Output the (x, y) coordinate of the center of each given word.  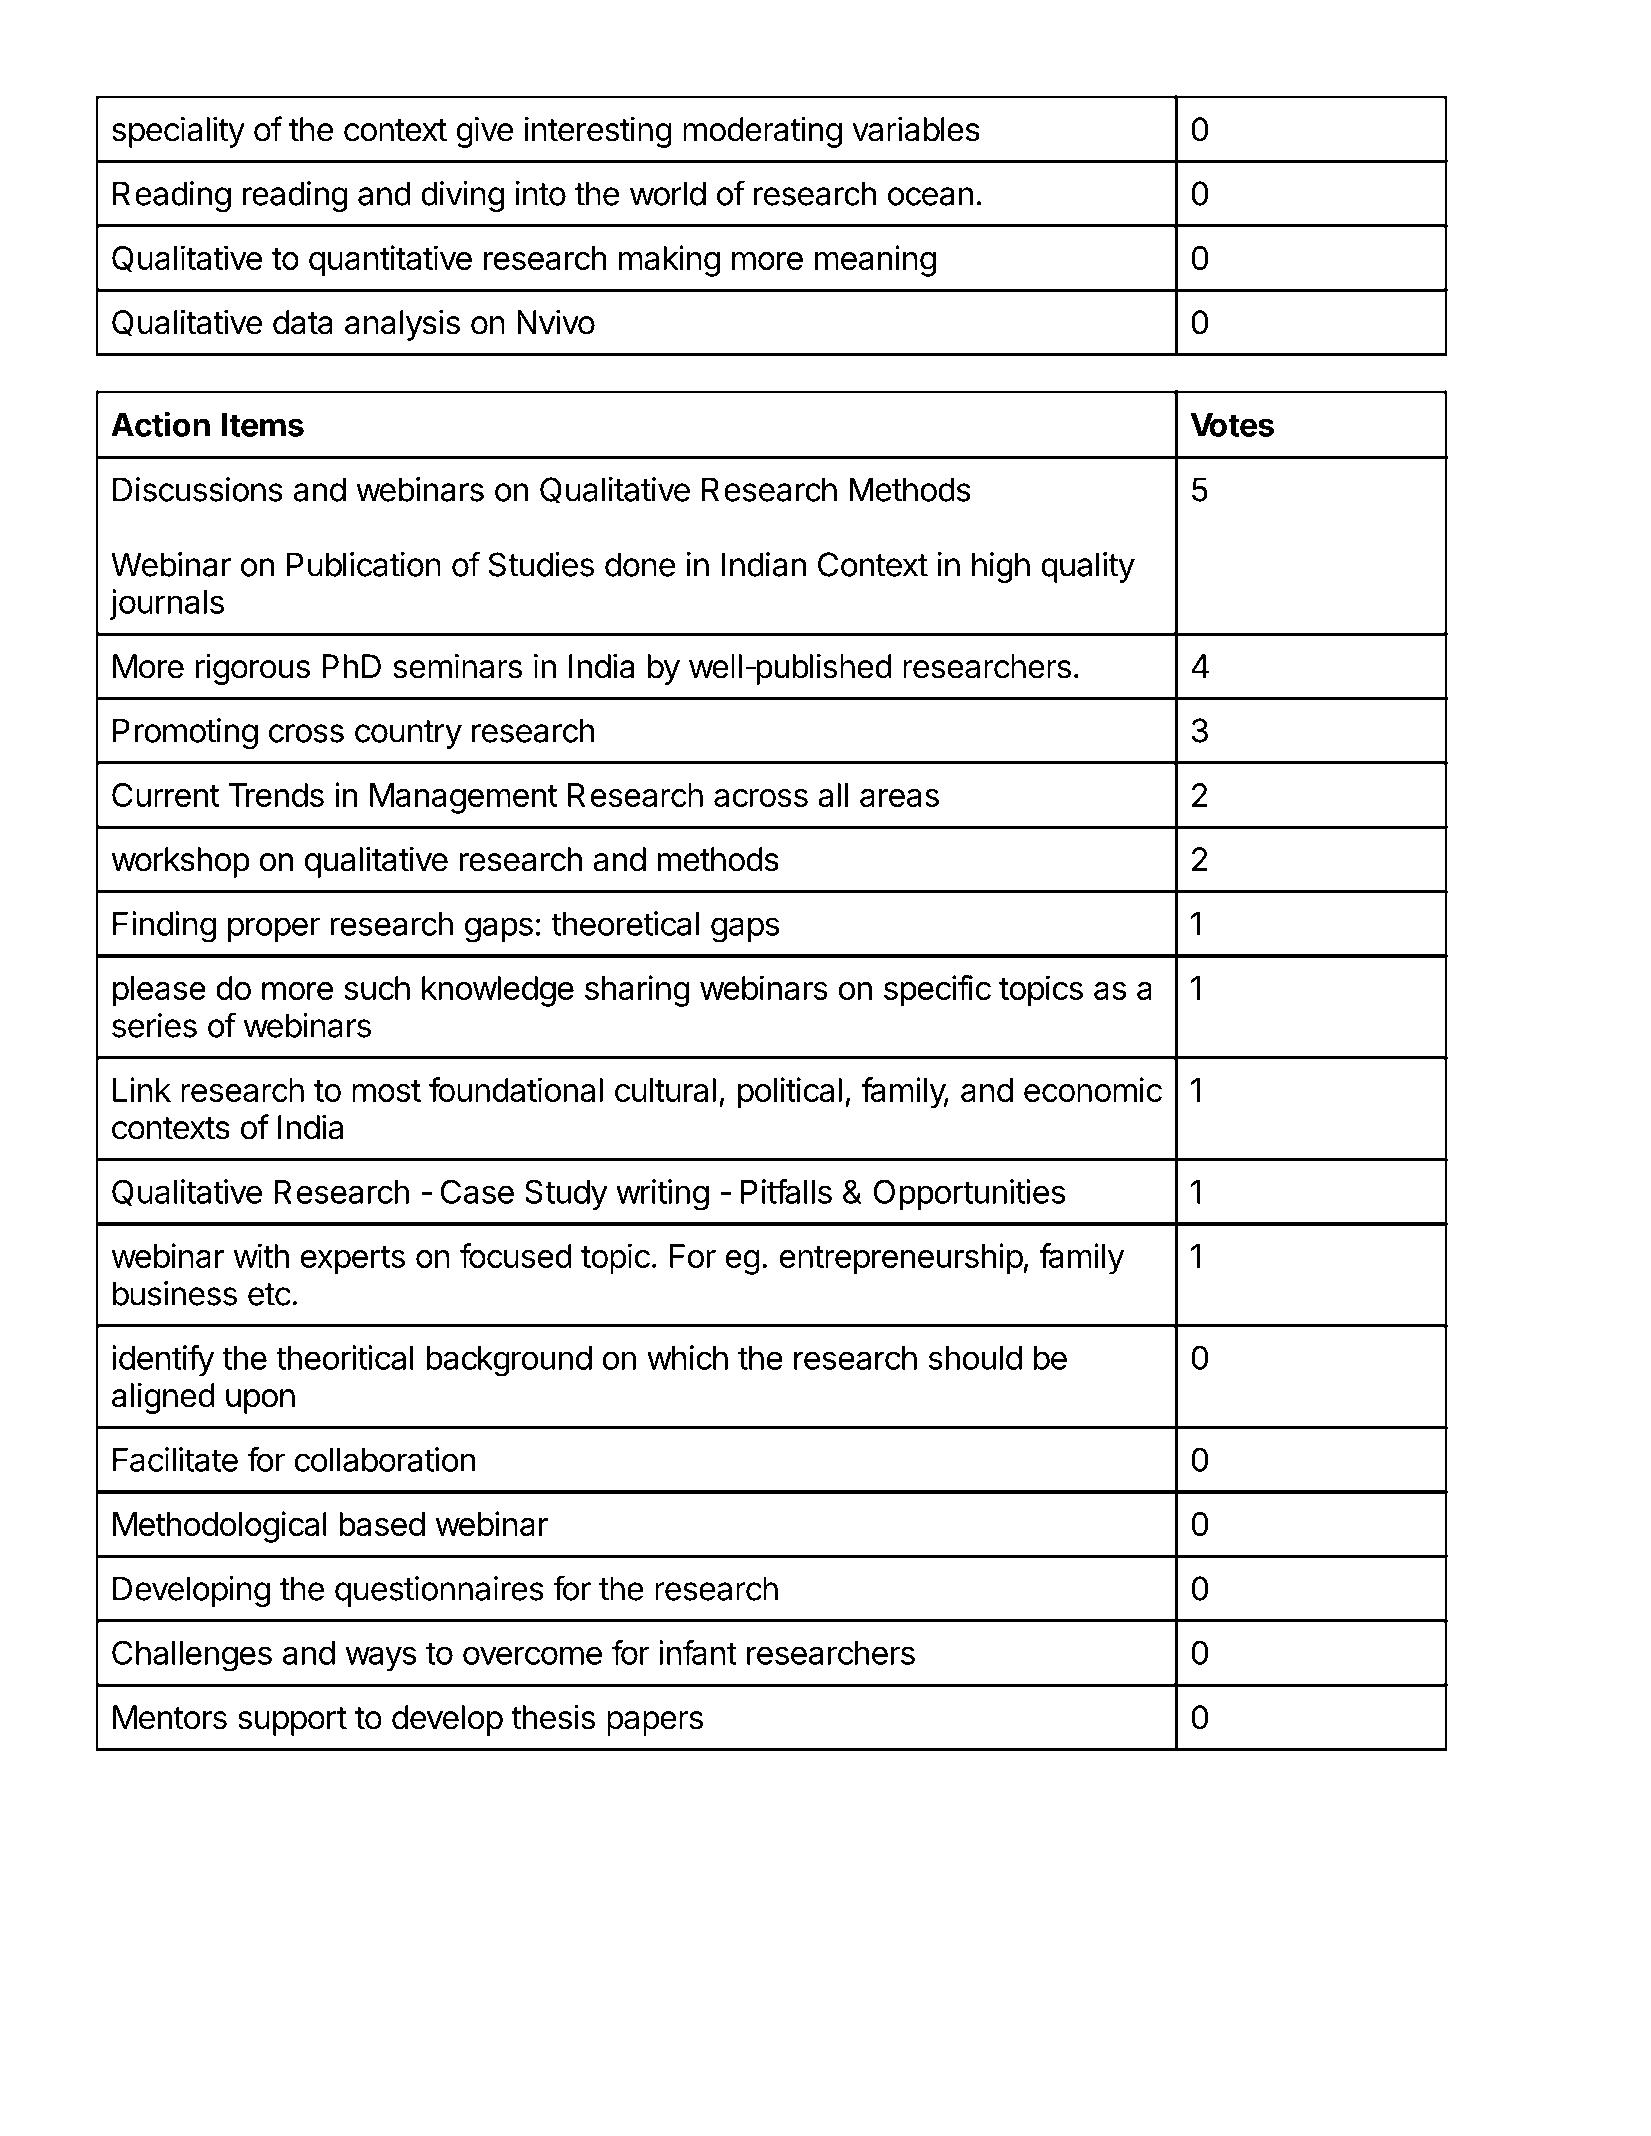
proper (274, 929)
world (668, 193)
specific (937, 991)
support (292, 1721)
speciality (178, 132)
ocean (930, 196)
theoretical (625, 923)
